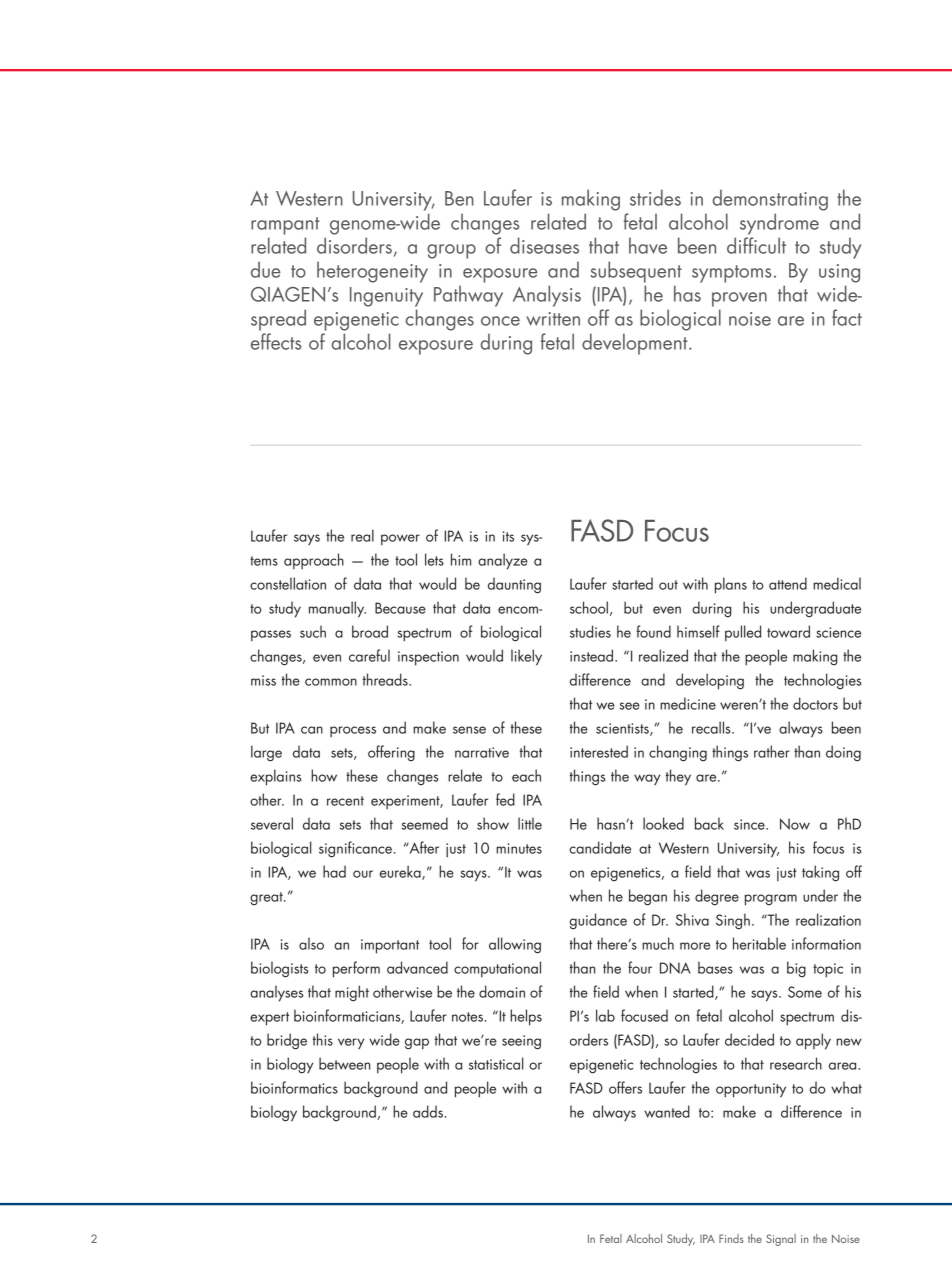 The width and height of the image is (952, 1270). Describe the element at coordinates (544, 245) in the image. I see `diseases` at that location.
